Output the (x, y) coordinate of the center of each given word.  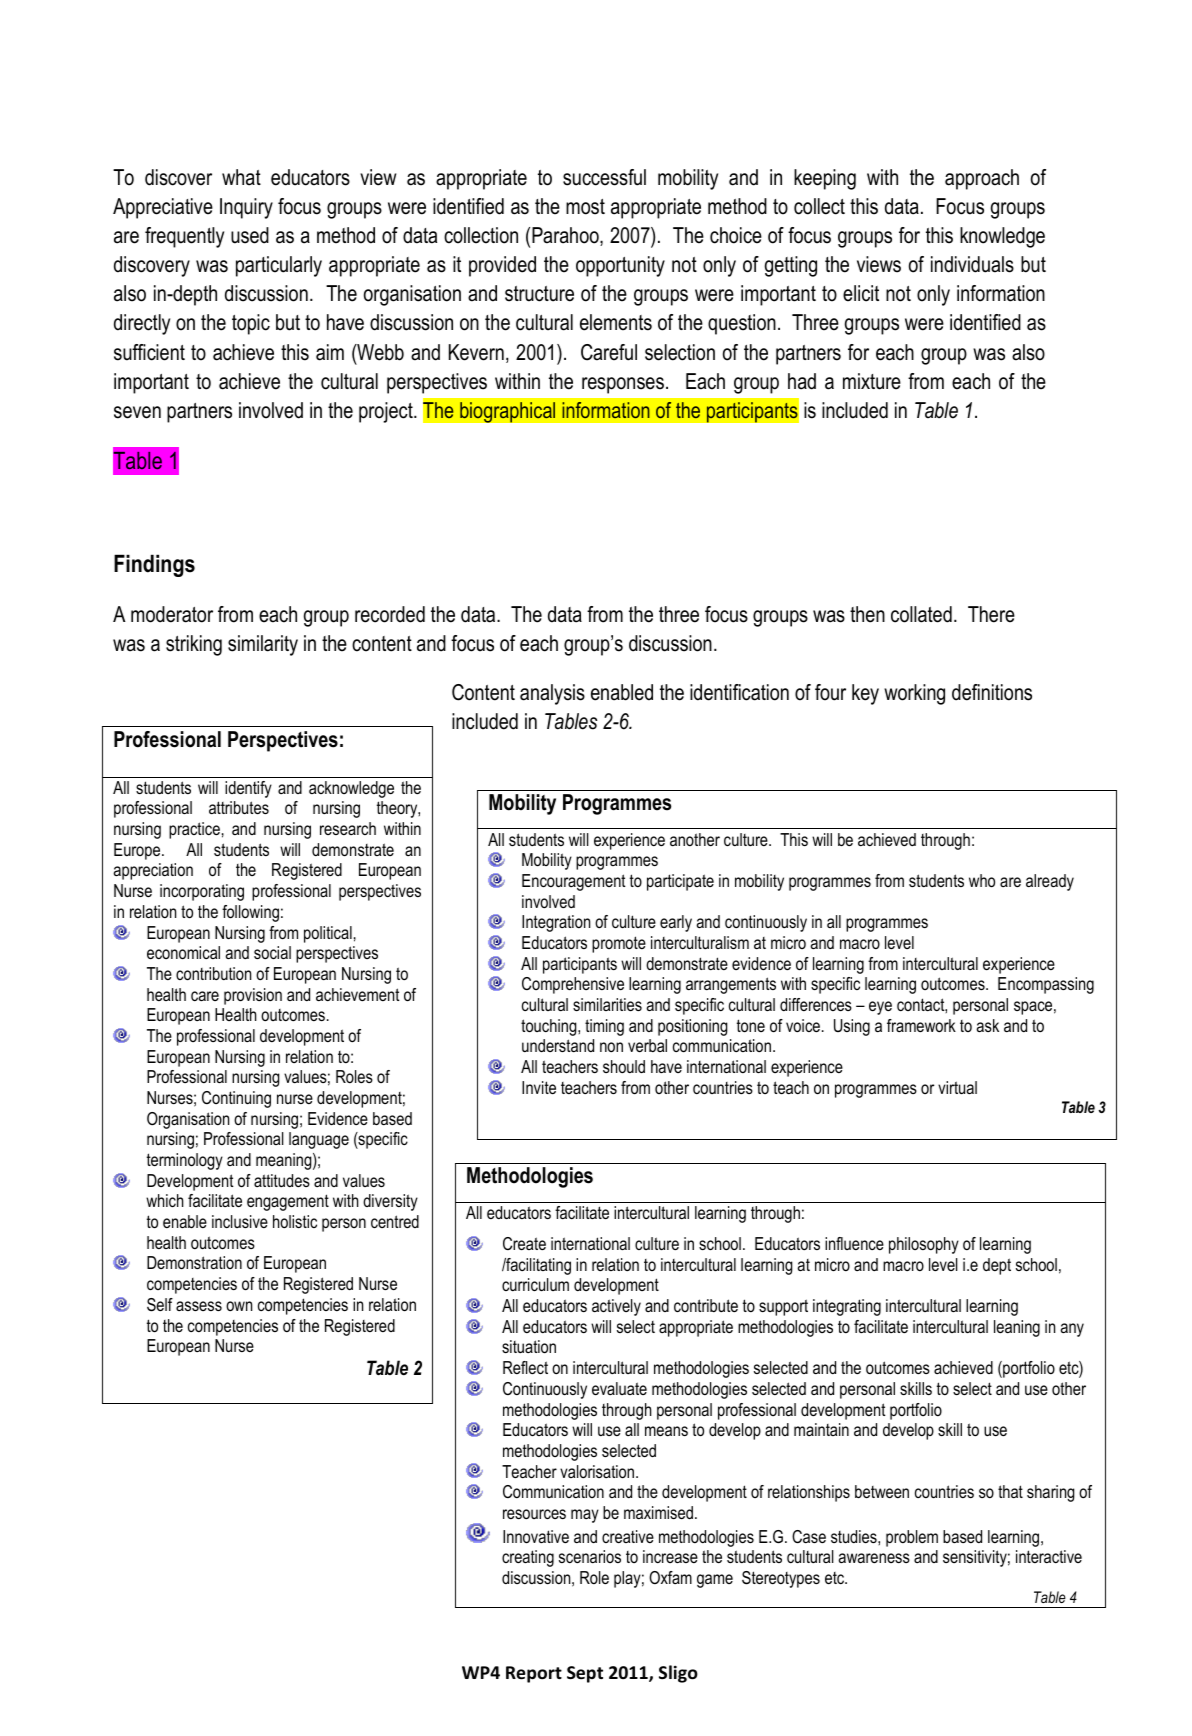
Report (534, 1674)
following (250, 913)
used (250, 235)
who (982, 881)
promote (619, 944)
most (585, 207)
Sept (585, 1674)
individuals (972, 264)
